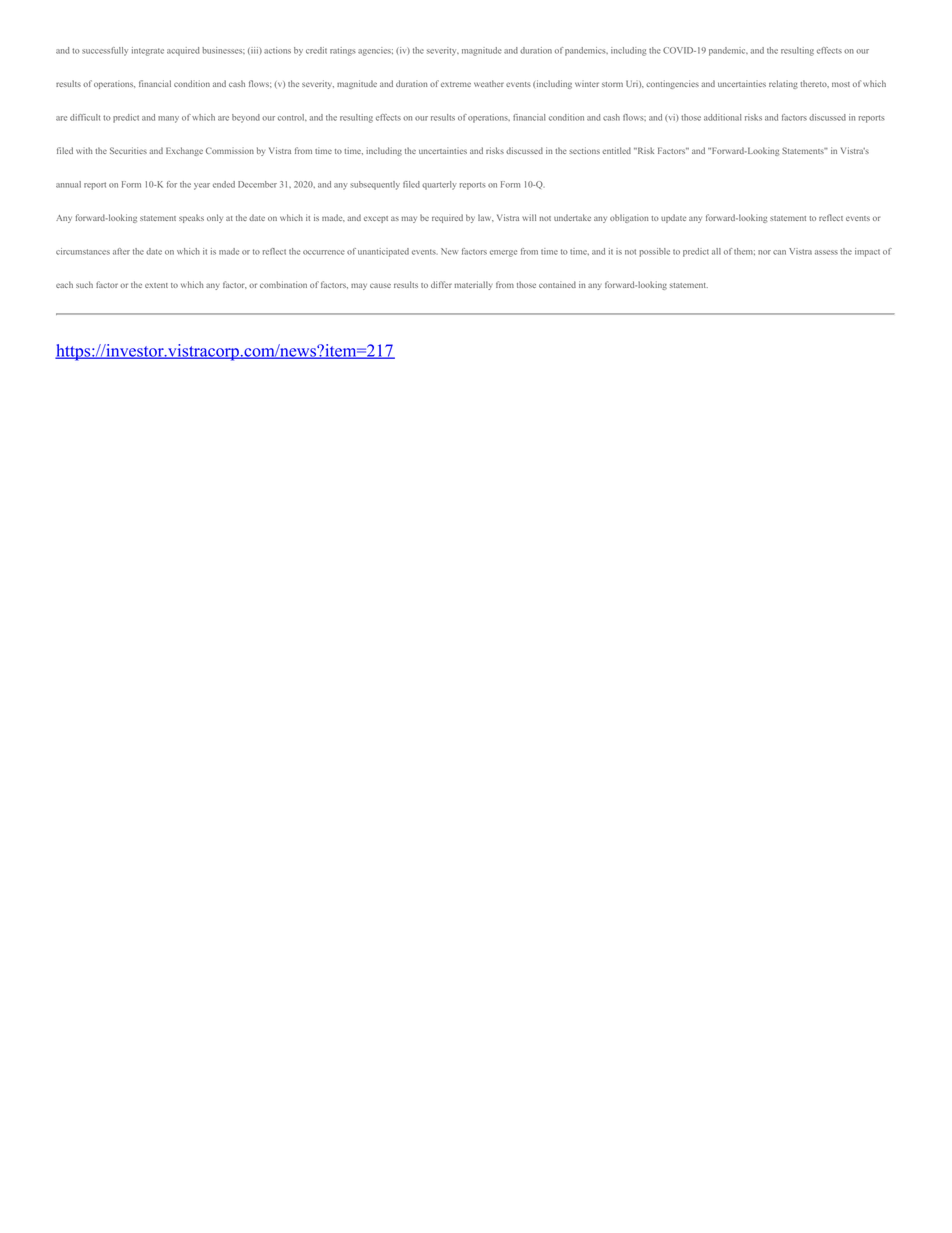 This screenshot has width=952, height=1233. Describe the element at coordinates (343, 51) in the screenshot. I see `ratings` at that location.
